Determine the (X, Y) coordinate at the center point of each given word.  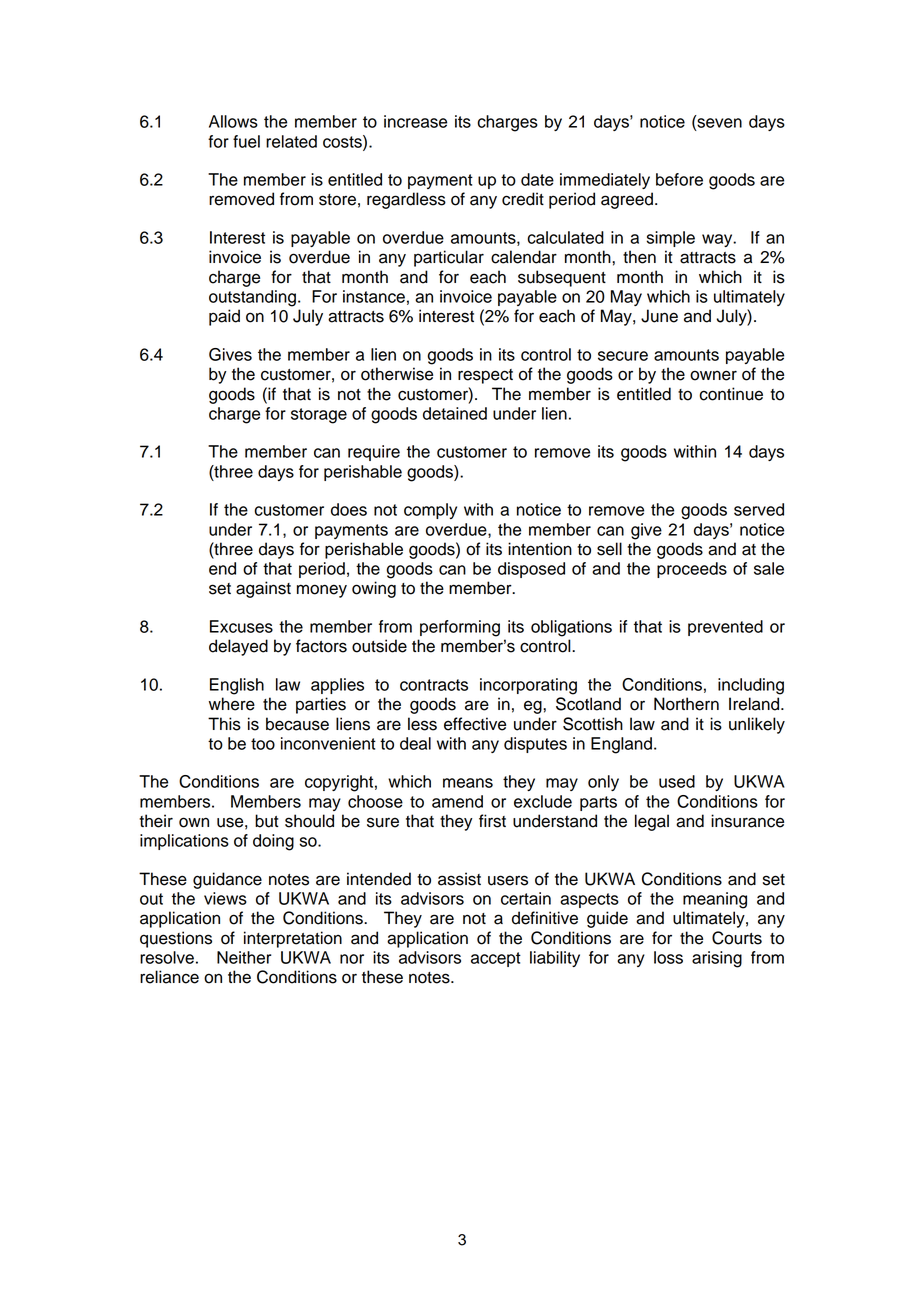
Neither (244, 957)
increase (415, 121)
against (263, 589)
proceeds (692, 570)
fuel (246, 141)
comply (430, 511)
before (679, 179)
